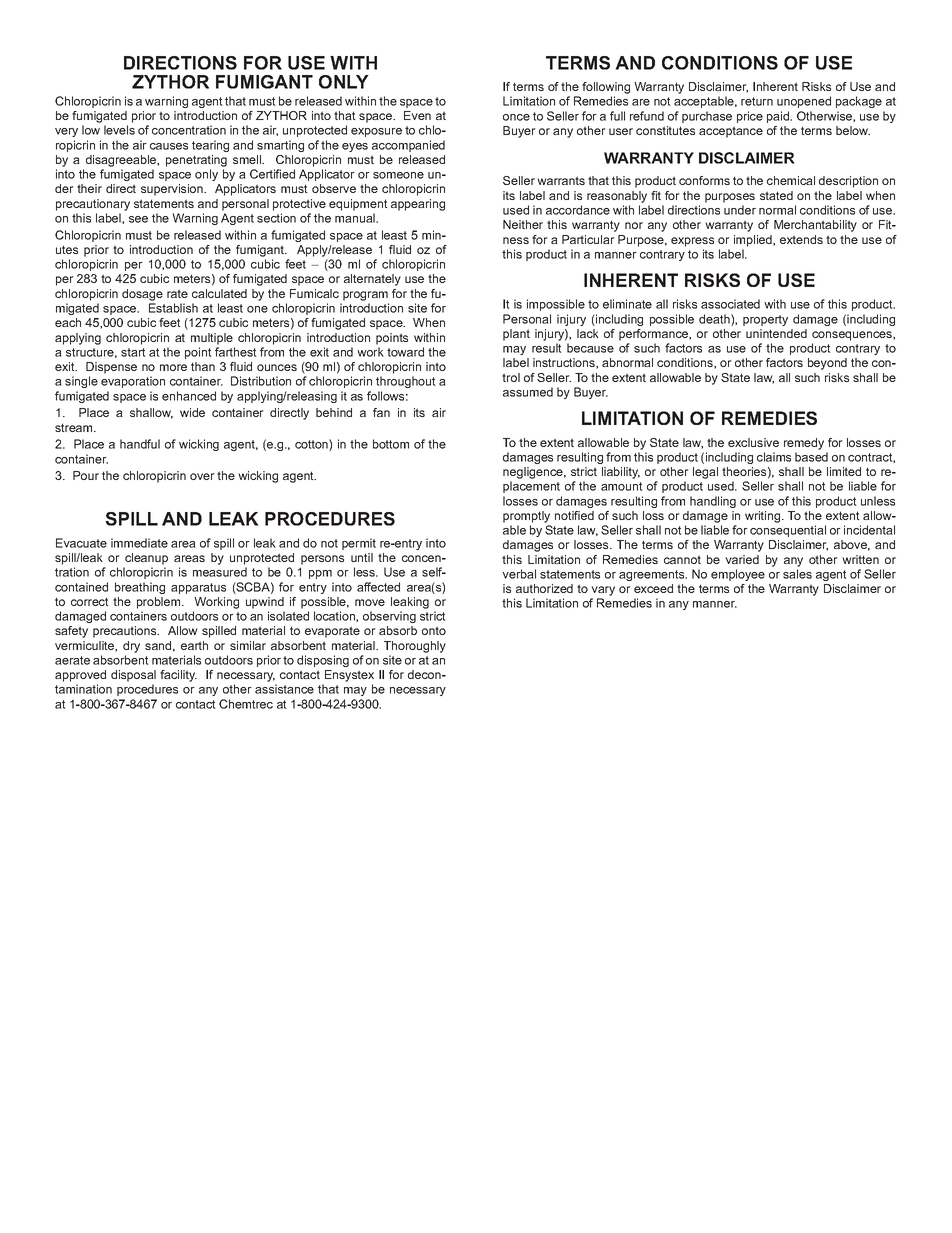 The image size is (952, 1233). What do you see at coordinates (417, 115) in the screenshot?
I see `Even` at bounding box center [417, 115].
